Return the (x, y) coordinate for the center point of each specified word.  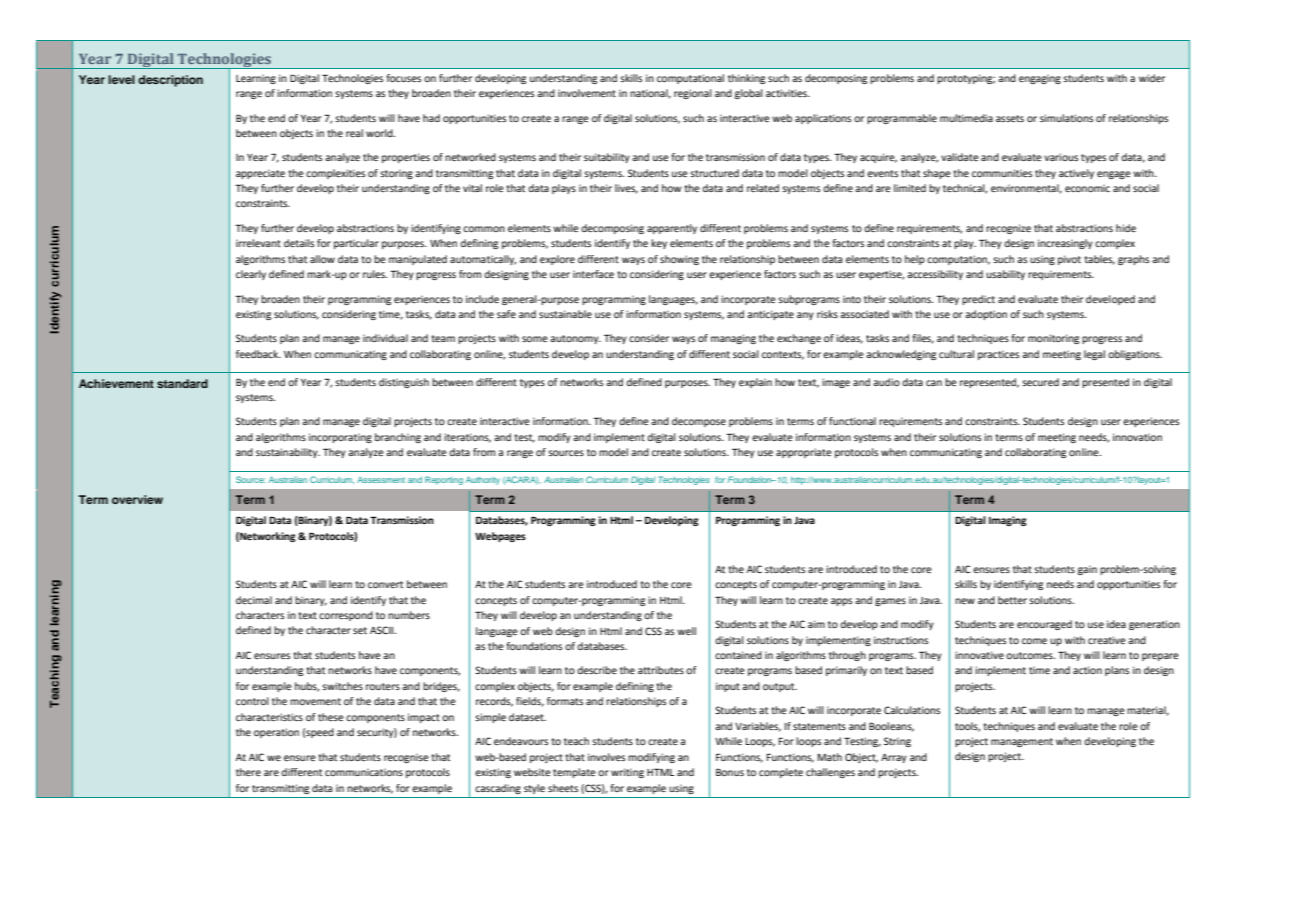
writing (627, 773)
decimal (254, 600)
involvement (587, 93)
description (170, 81)
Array (894, 758)
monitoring (1053, 339)
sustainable (565, 314)
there (248, 772)
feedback (258, 354)
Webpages (500, 537)
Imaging (1008, 521)
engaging (1040, 79)
